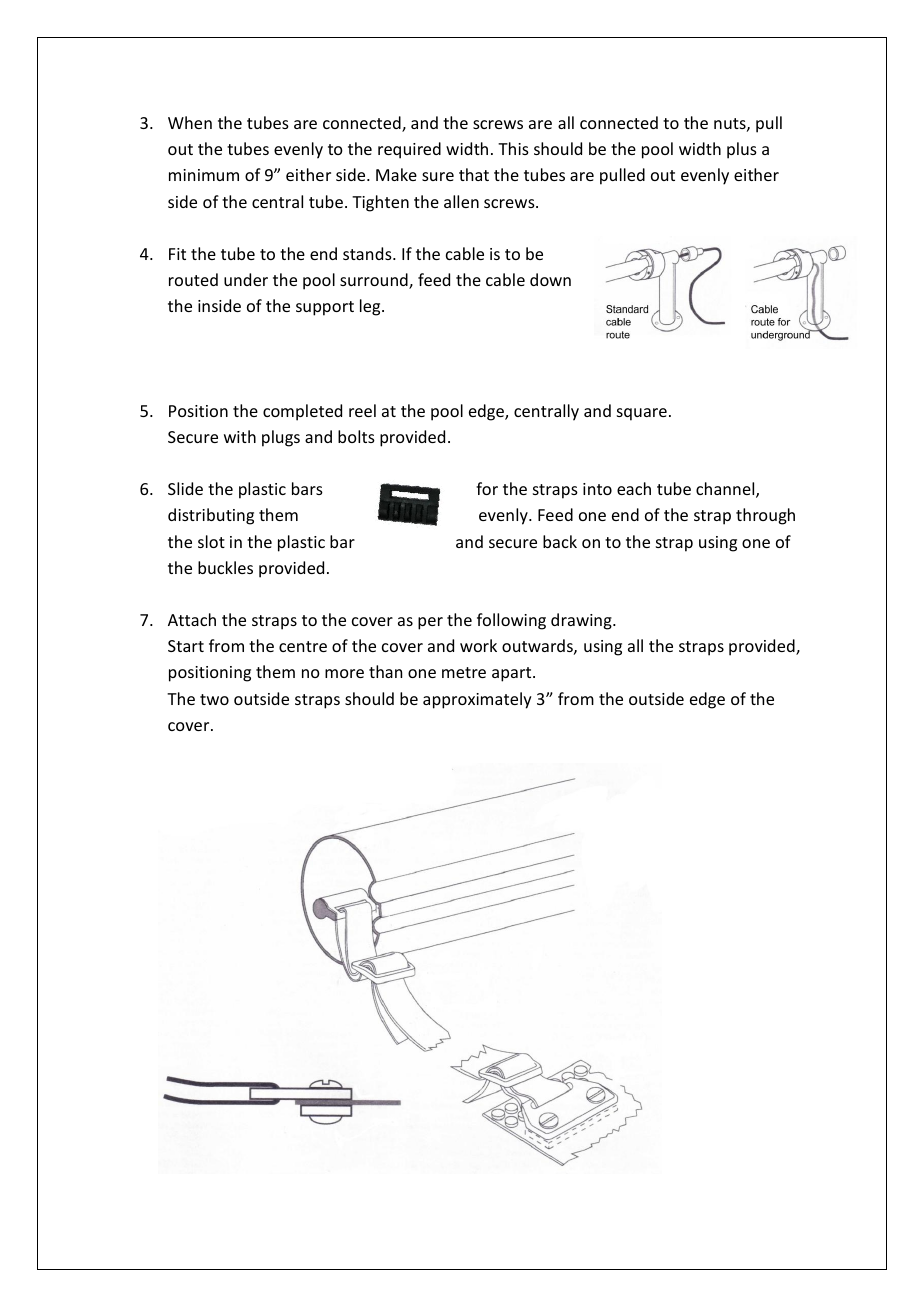 This screenshot has height=1307, width=924. What do you see at coordinates (362, 410) in the screenshot?
I see `reel` at bounding box center [362, 410].
